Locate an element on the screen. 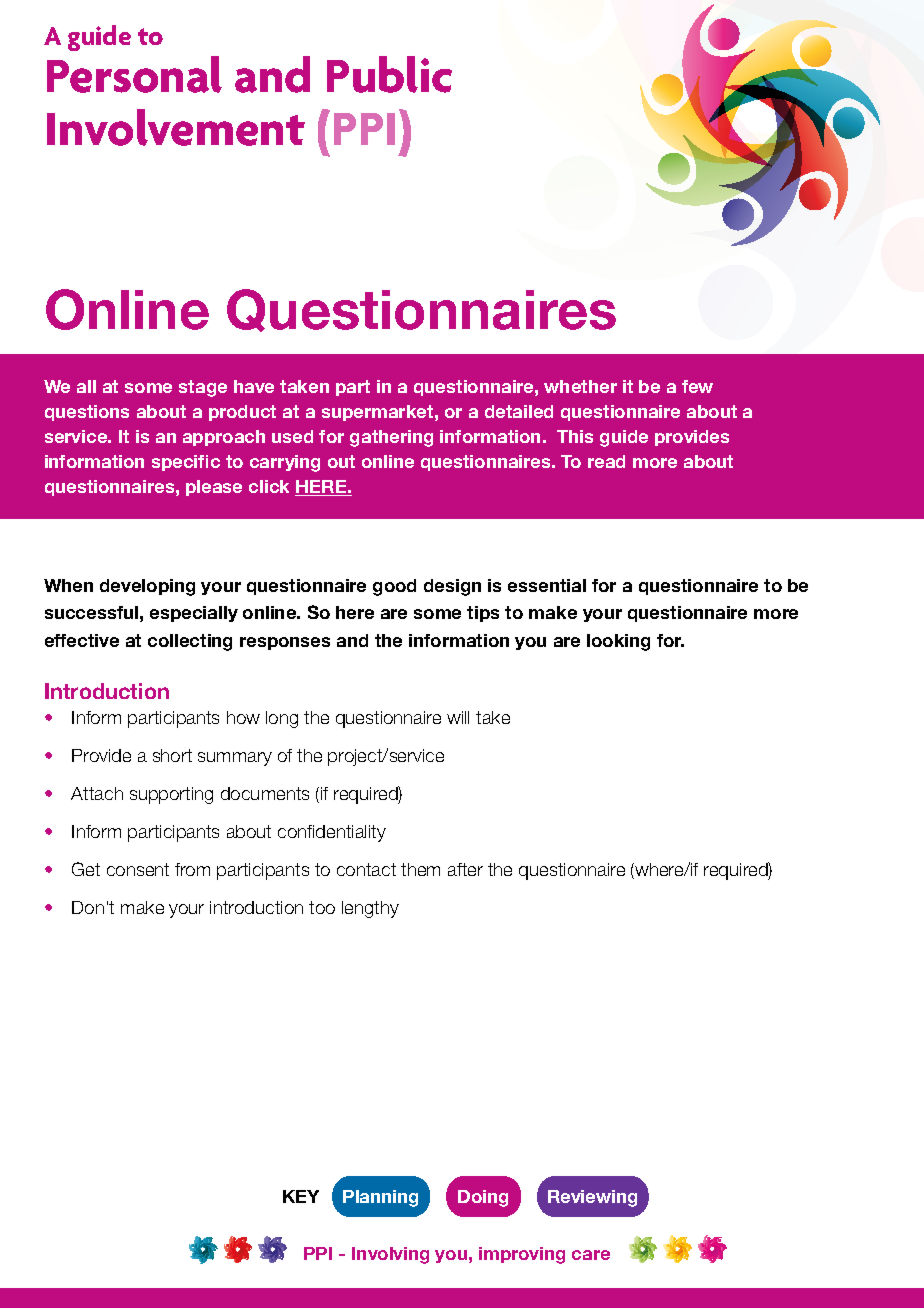  Public is located at coordinates (389, 74).
